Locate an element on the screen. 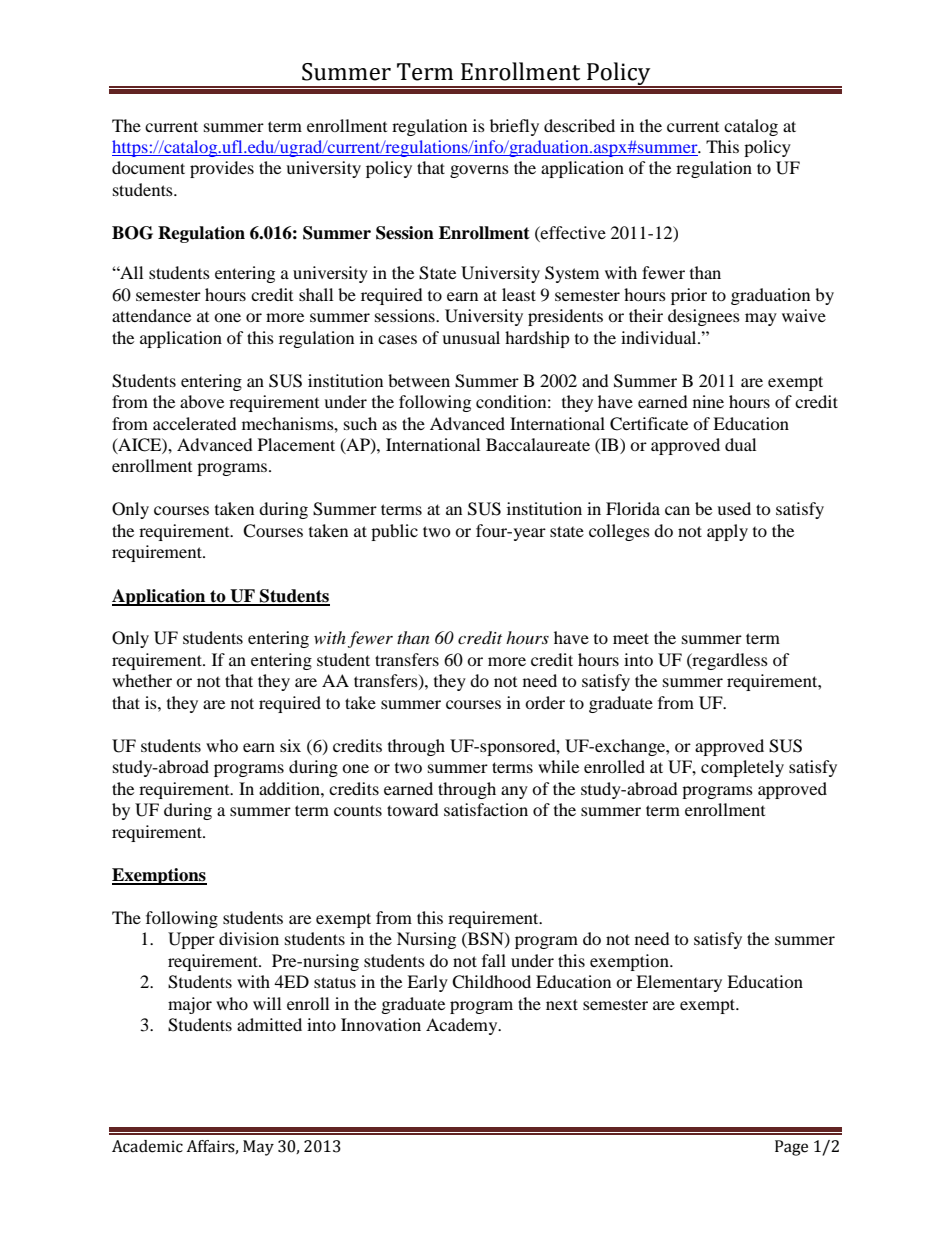 This screenshot has width=952, height=1233. Childhood is located at coordinates (491, 982).
